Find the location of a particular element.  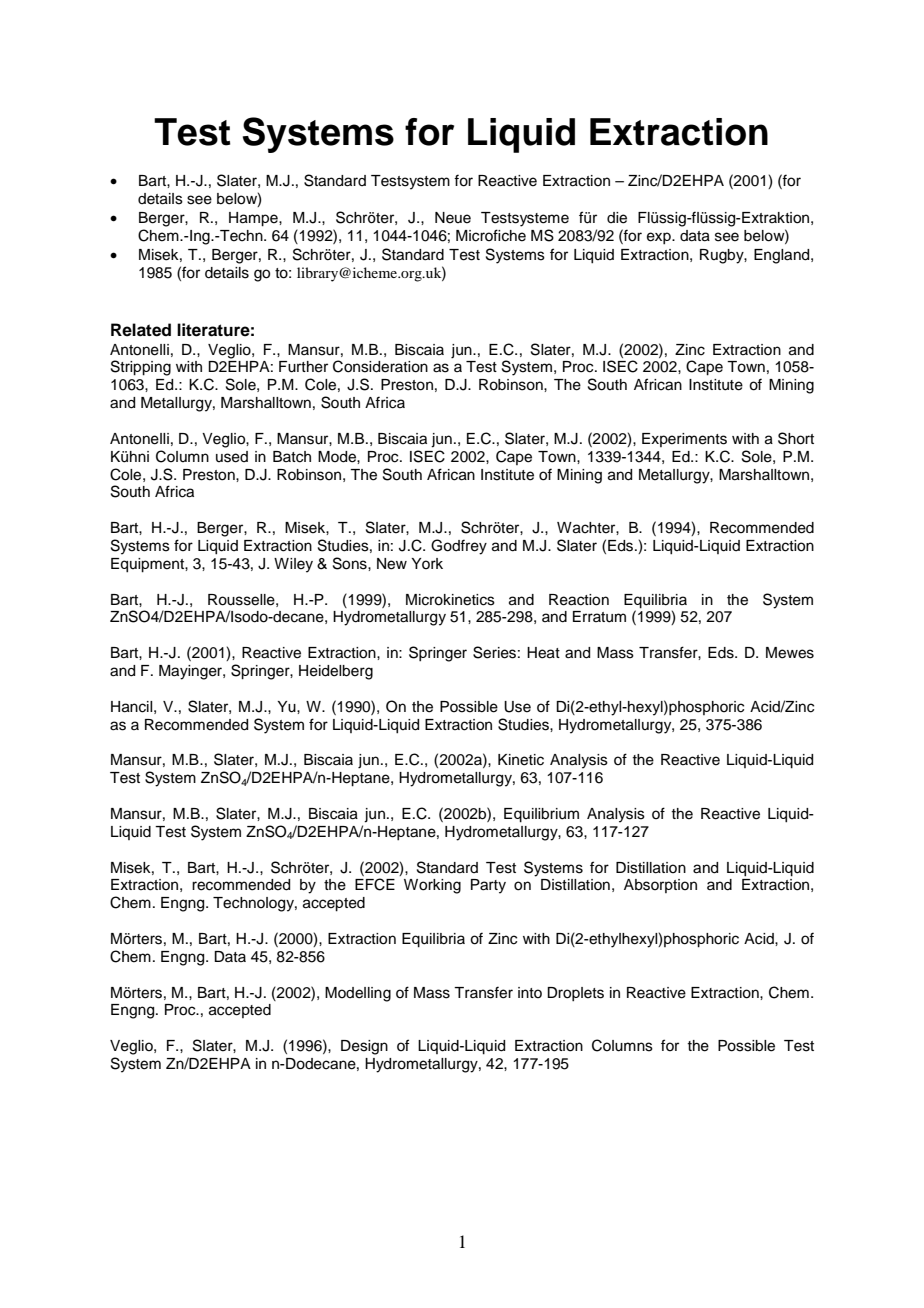

Microfiche is located at coordinates (491, 235).
